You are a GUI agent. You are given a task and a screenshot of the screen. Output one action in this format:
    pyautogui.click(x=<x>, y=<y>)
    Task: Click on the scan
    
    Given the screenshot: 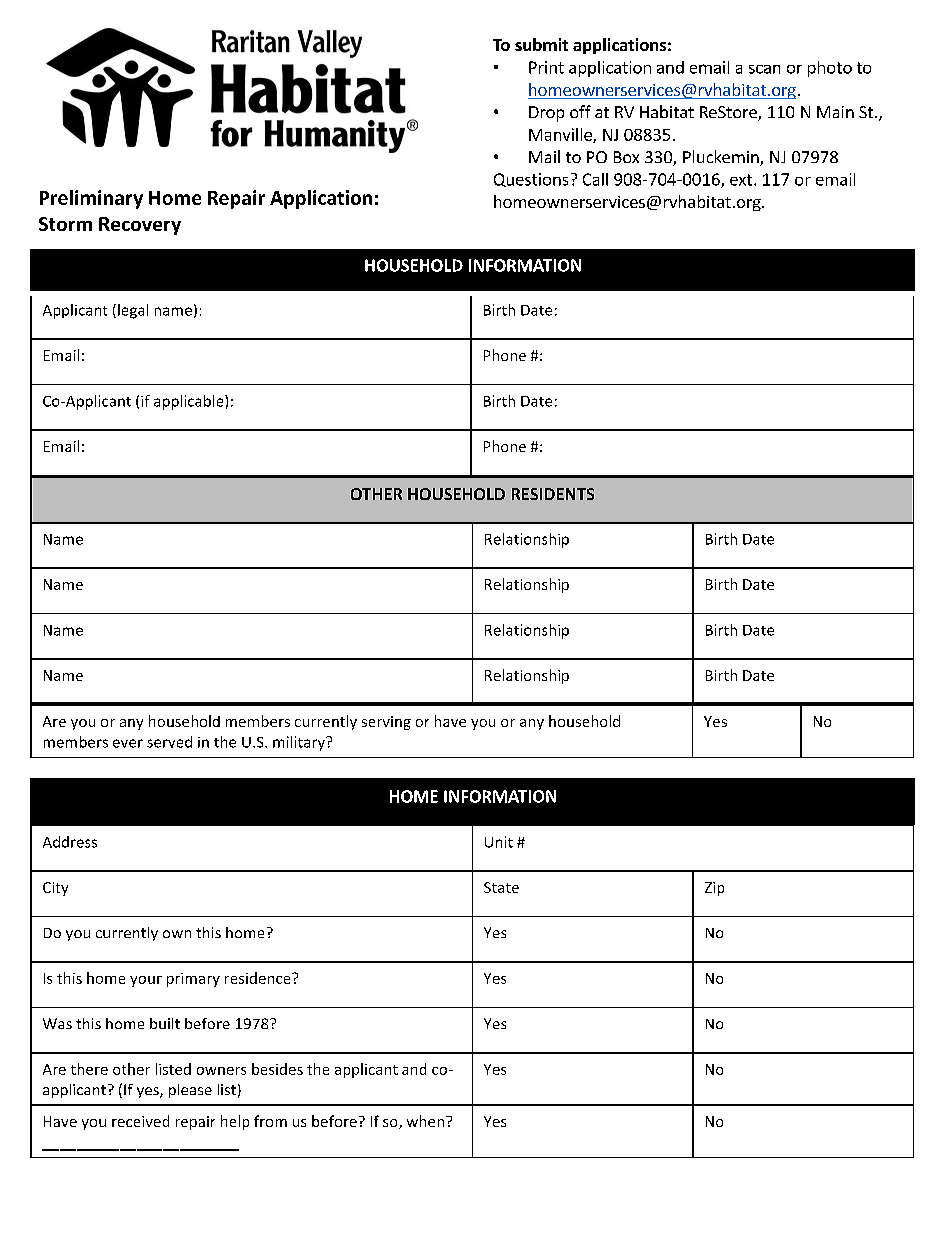 What is the action you would take?
    pyautogui.click(x=764, y=69)
